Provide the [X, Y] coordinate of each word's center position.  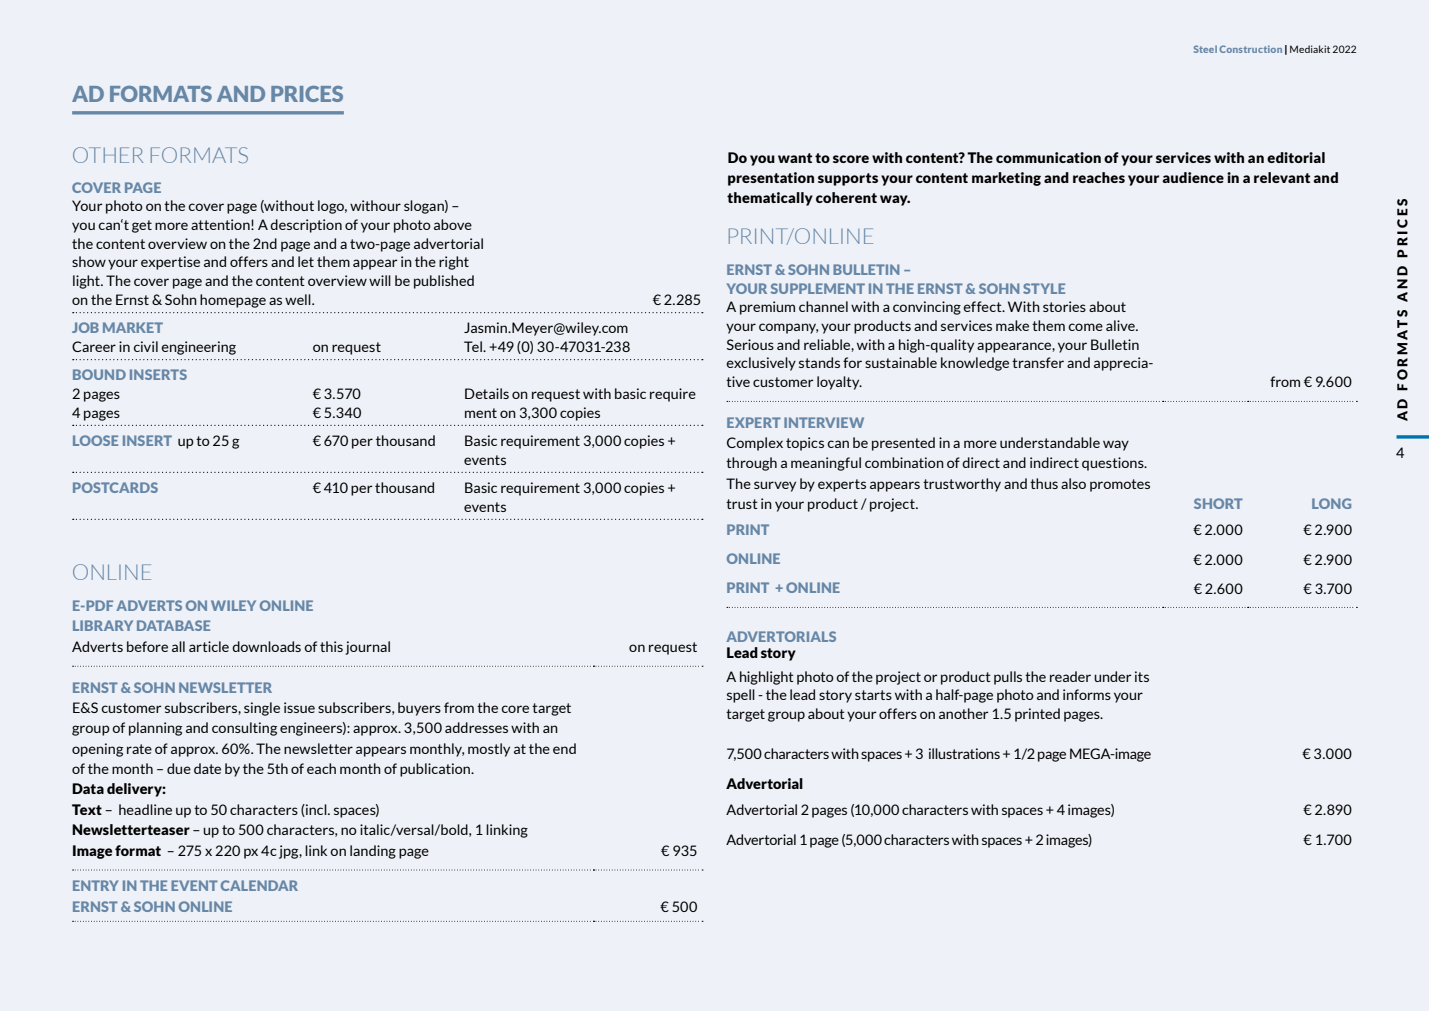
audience [1193, 177]
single [262, 709]
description [306, 226]
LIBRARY [103, 625]
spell [741, 696]
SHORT [1218, 503]
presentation [771, 179]
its [1142, 676]
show [89, 261]
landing [373, 852]
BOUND [99, 374]
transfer [1038, 362]
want [795, 158]
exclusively [761, 364]
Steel [1205, 49]
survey [775, 486]
